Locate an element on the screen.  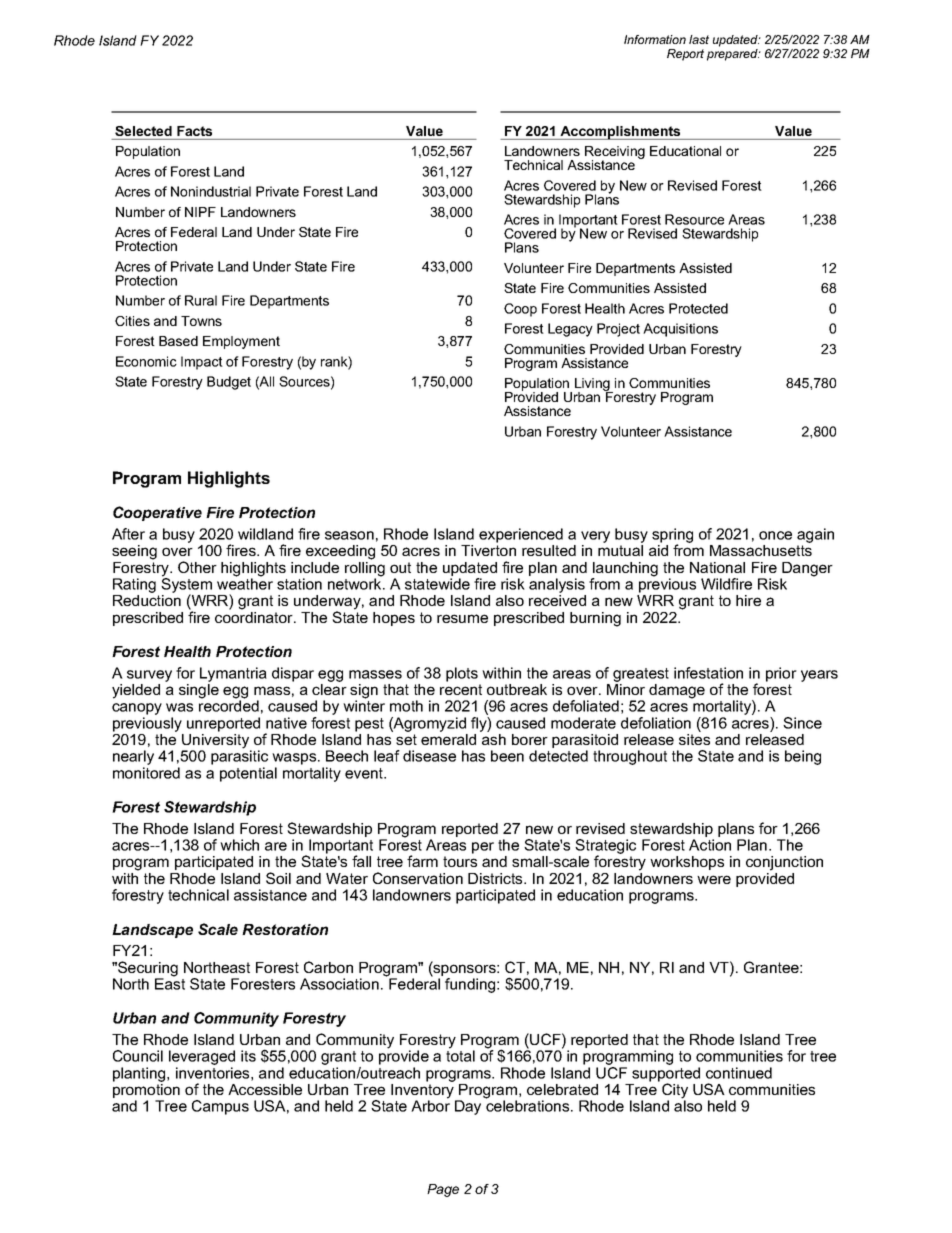
Page is located at coordinates (443, 1190).
